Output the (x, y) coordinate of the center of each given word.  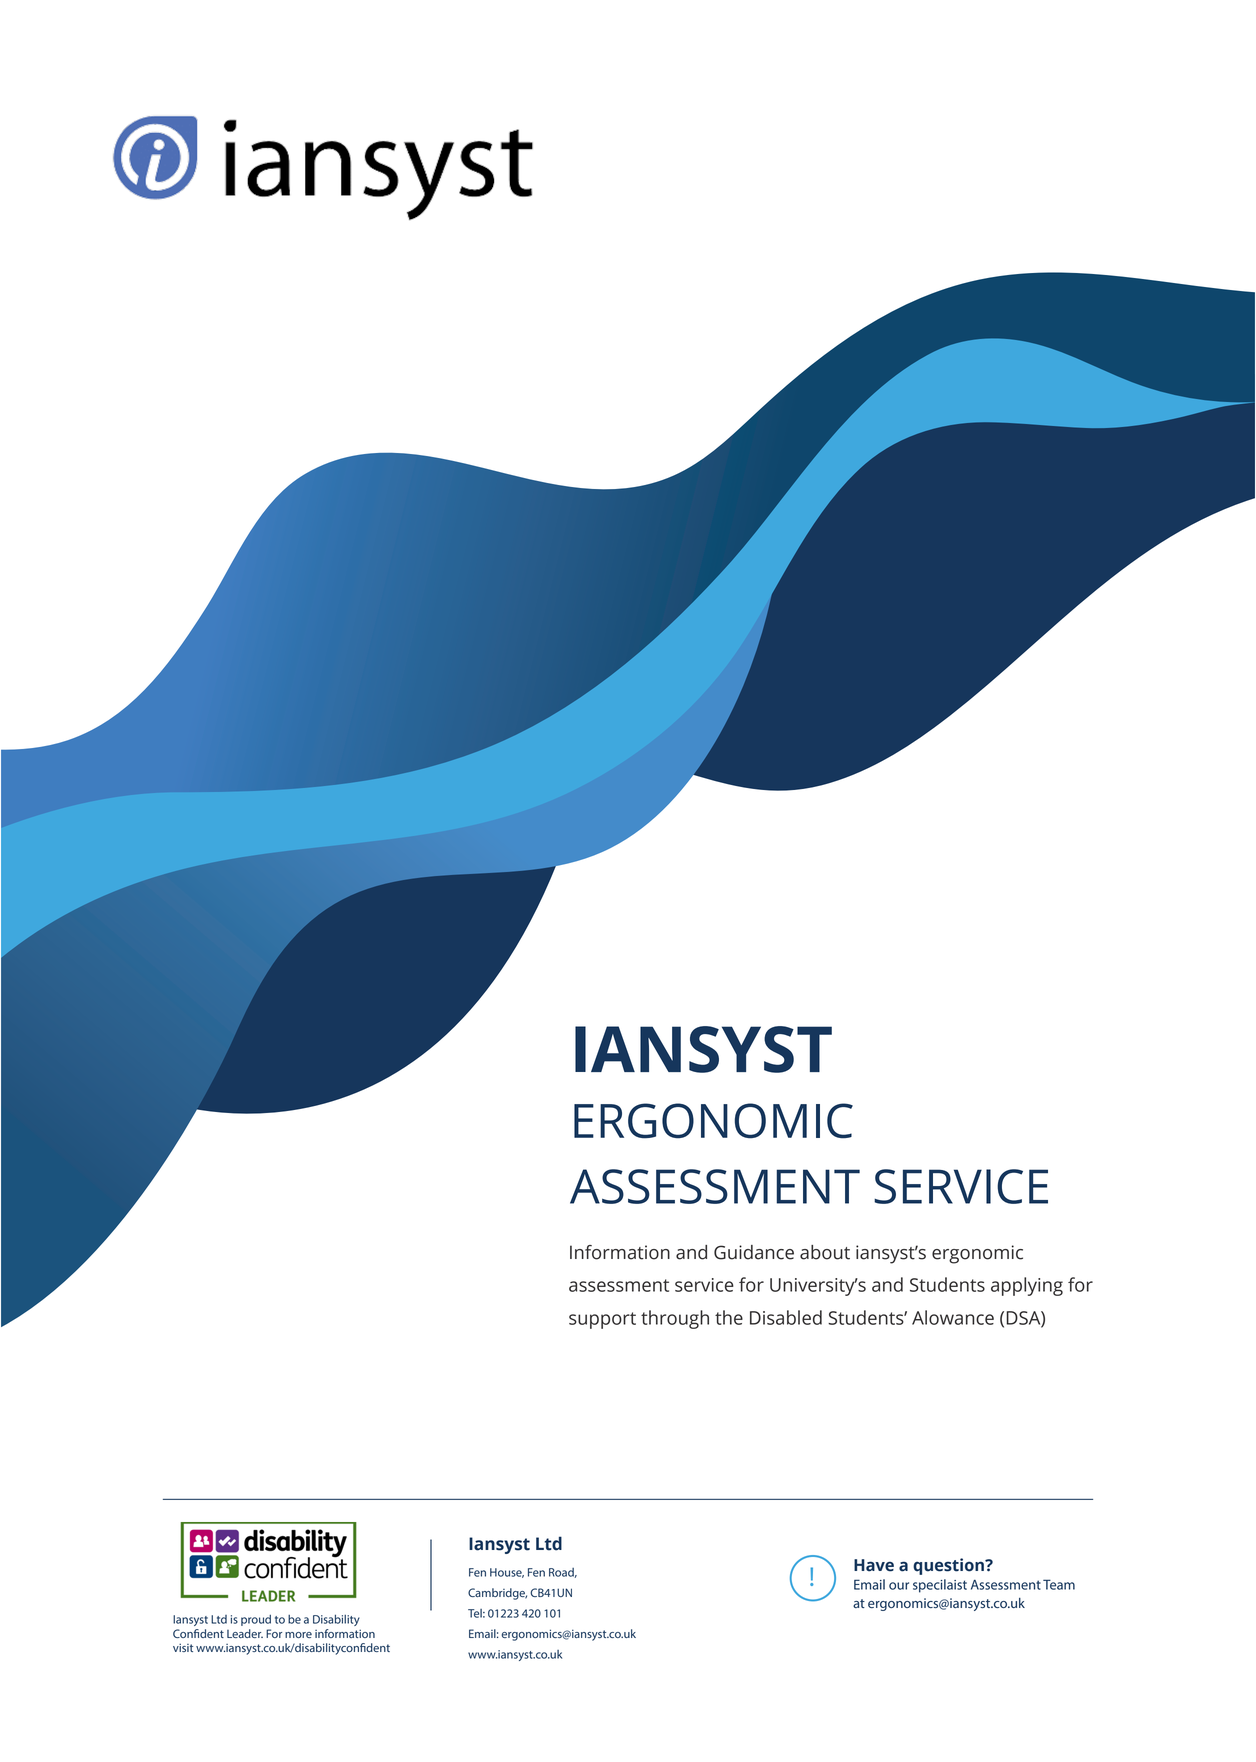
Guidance (754, 1252)
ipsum (751, 1284)
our (899, 1586)
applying (1027, 1286)
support (602, 1320)
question (949, 1566)
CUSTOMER (496, 1573)
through (675, 1319)
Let (865, 1565)
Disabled (786, 1317)
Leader (245, 1633)
